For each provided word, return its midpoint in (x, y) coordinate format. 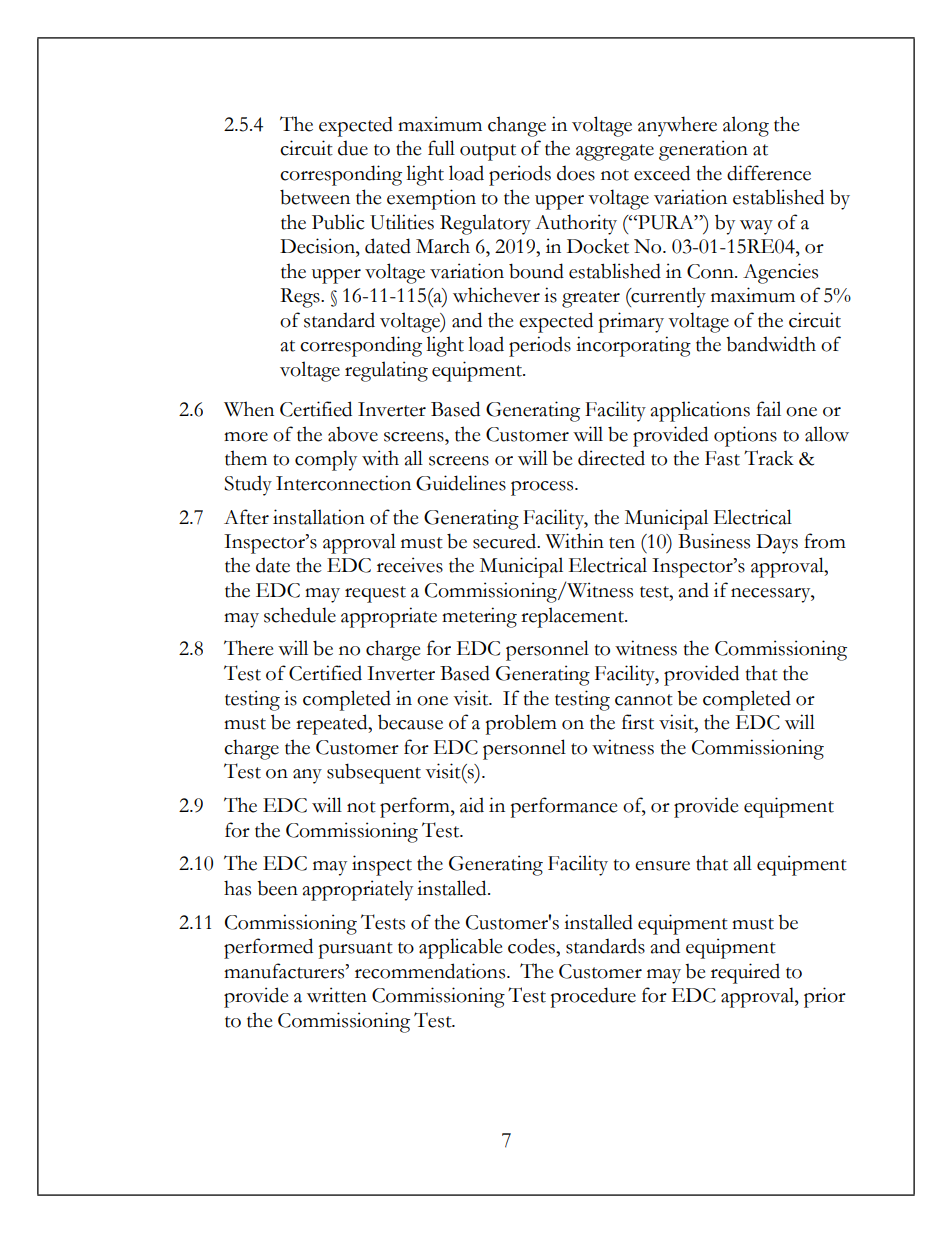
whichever (496, 295)
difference (769, 173)
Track (769, 458)
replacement (573, 617)
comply (326, 460)
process (543, 488)
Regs (301, 298)
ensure (662, 866)
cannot (644, 700)
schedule (300, 615)
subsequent (374, 773)
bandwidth (771, 344)
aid (472, 805)
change (517, 126)
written (337, 995)
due (353, 148)
